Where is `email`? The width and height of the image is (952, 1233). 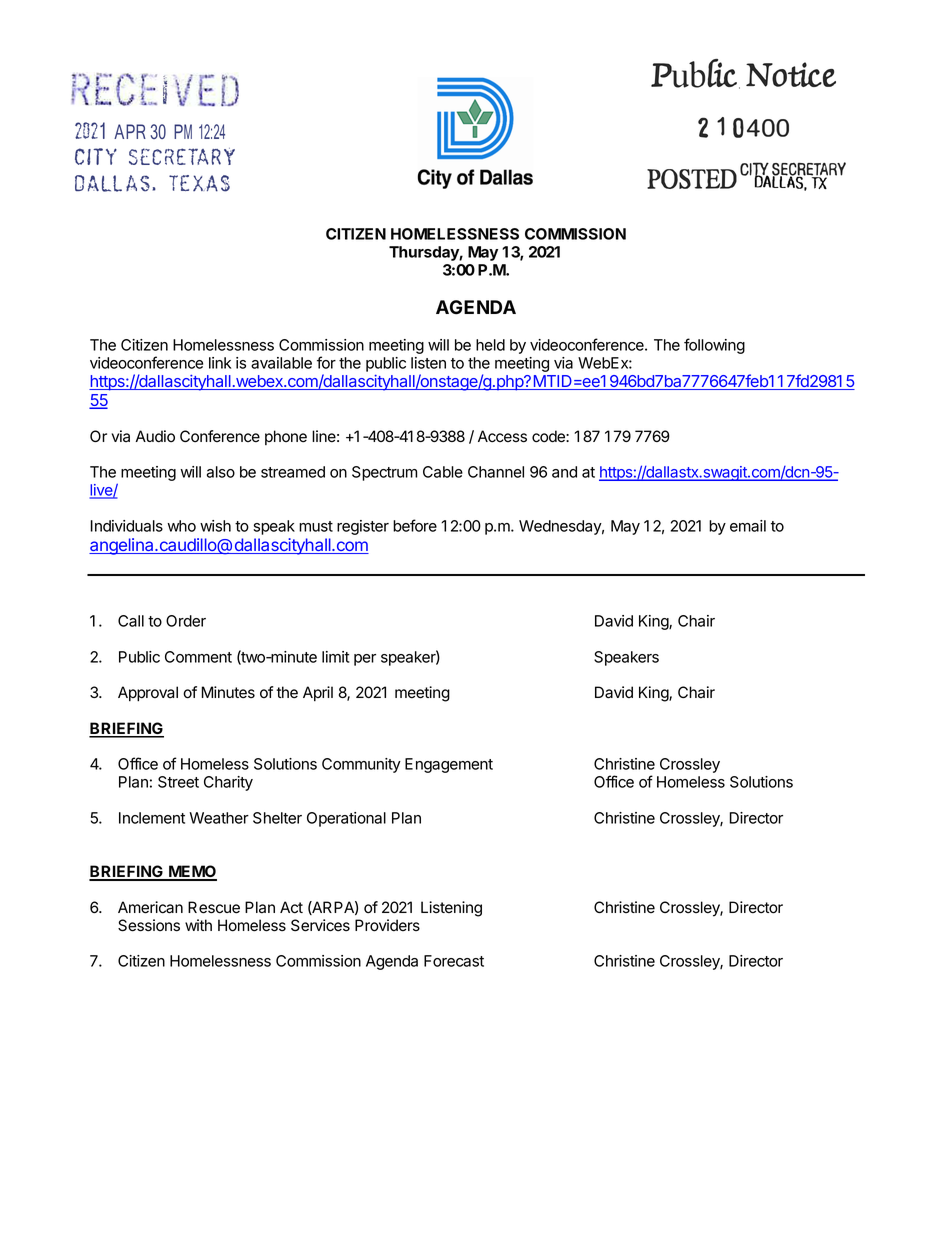 email is located at coordinates (748, 526).
